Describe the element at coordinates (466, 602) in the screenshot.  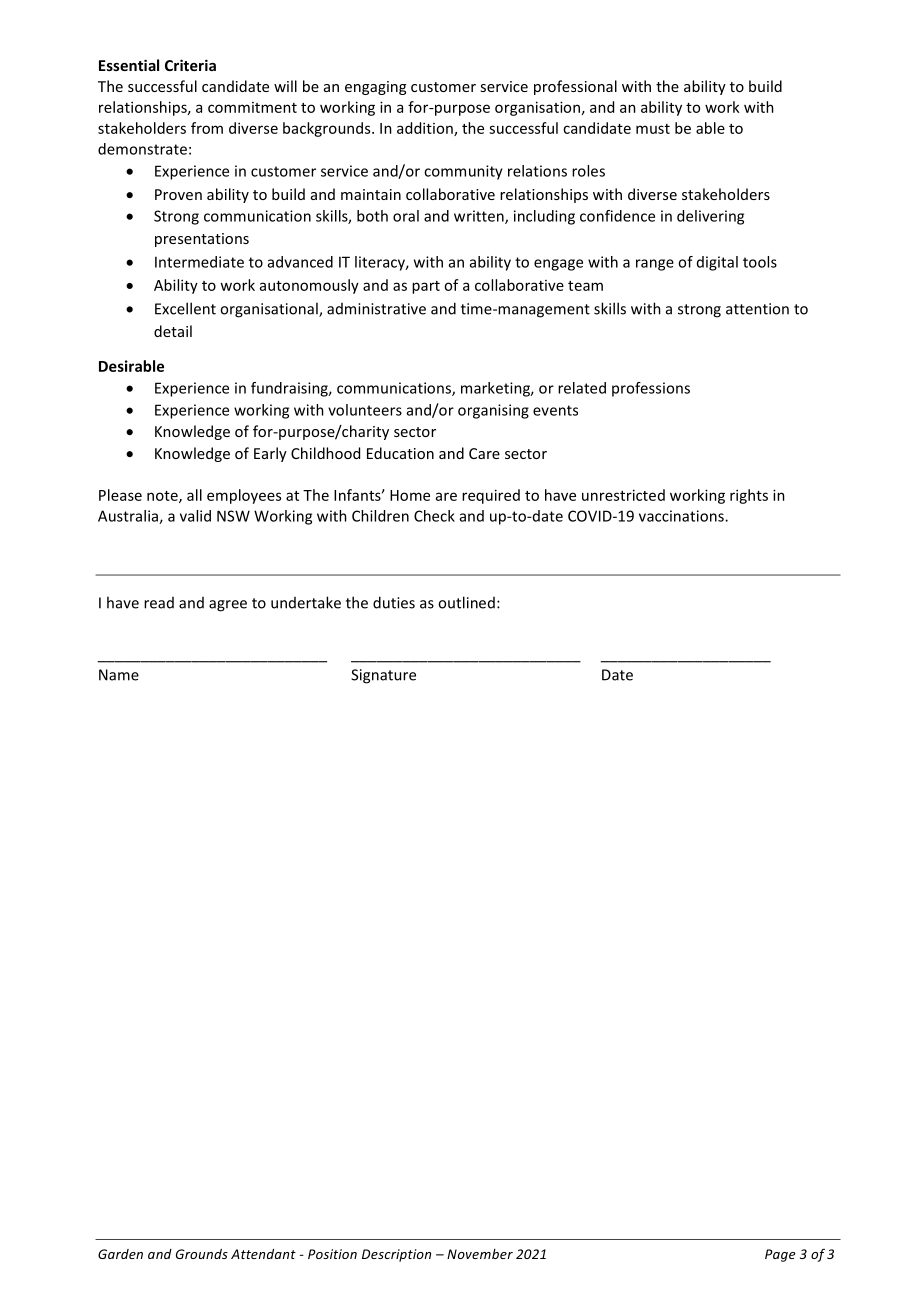
I see `outlined` at that location.
